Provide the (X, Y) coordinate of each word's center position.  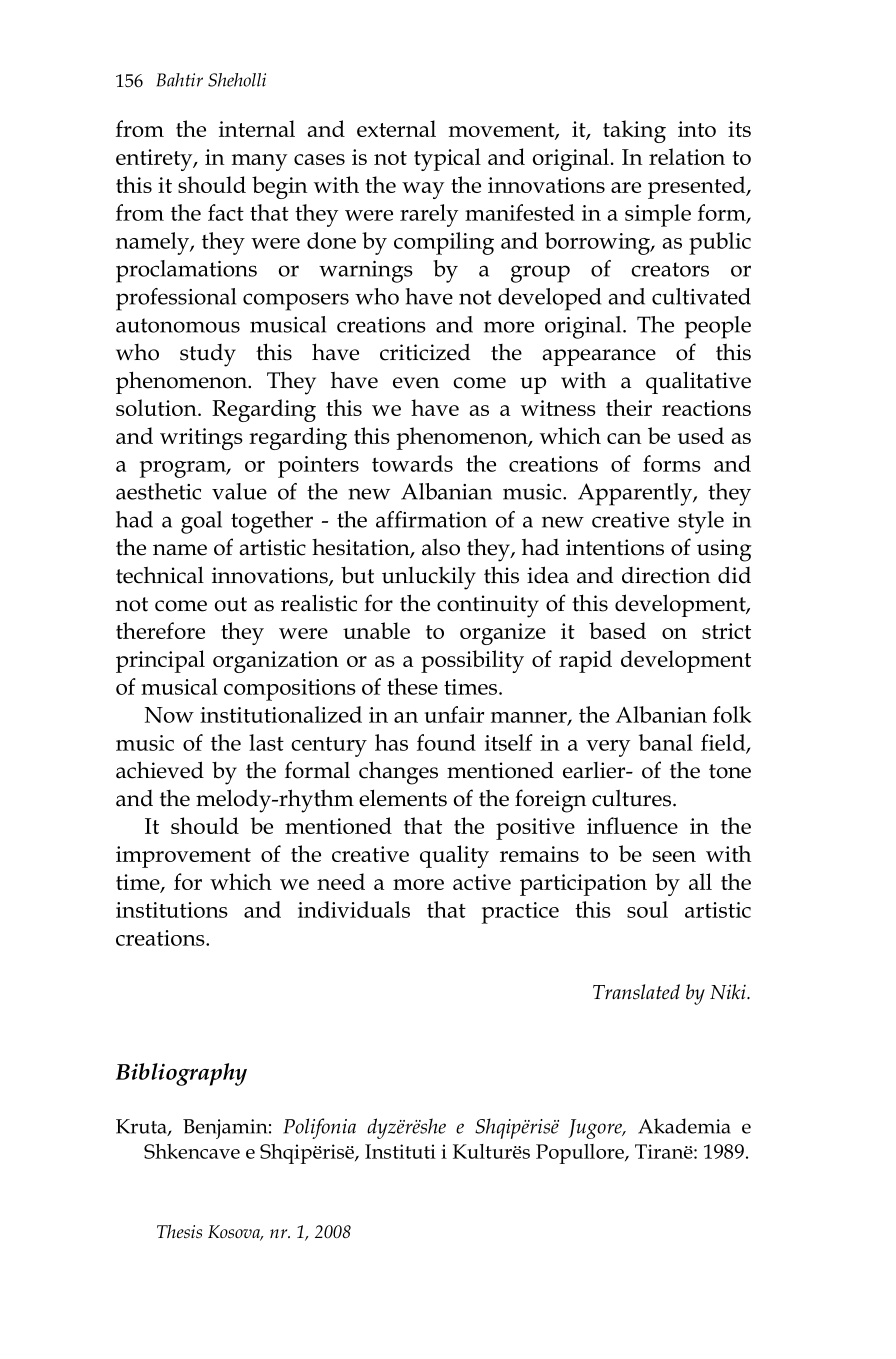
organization (276, 662)
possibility (472, 661)
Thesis (179, 1232)
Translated (636, 992)
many (259, 162)
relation (687, 156)
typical (447, 159)
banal (665, 742)
